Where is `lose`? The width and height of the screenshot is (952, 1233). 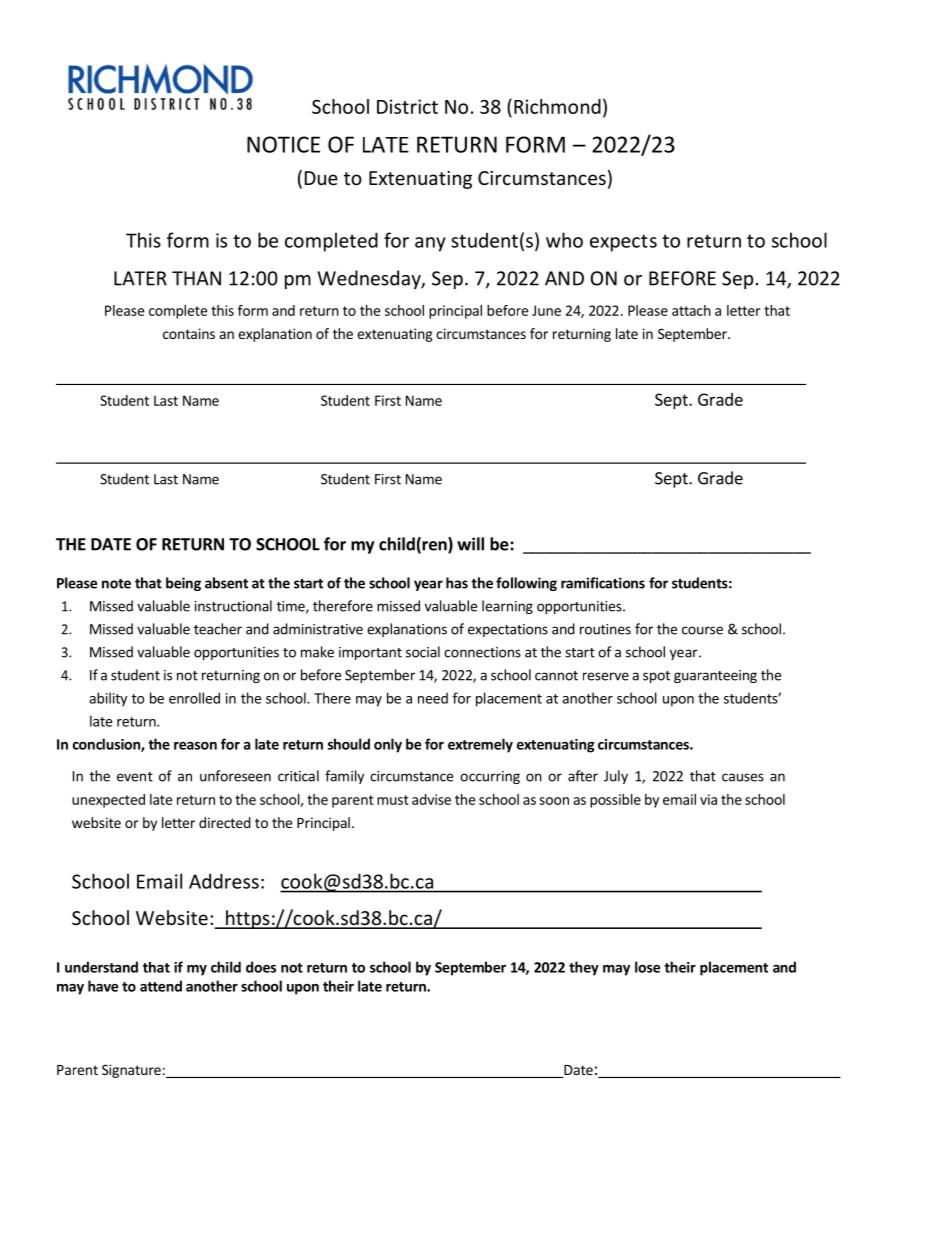 lose is located at coordinates (647, 967).
